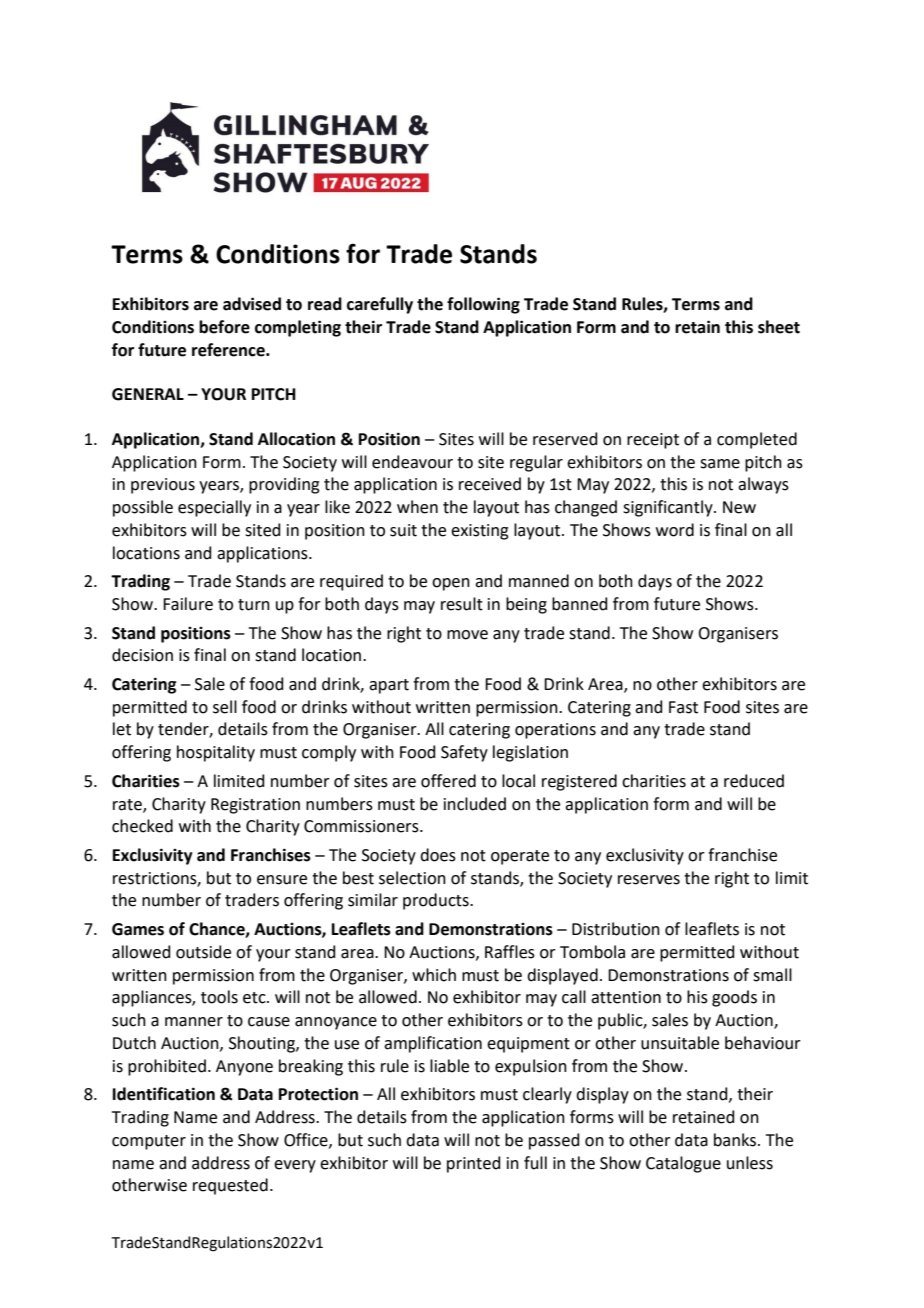 The image size is (924, 1308). Describe the element at coordinates (483, 305) in the screenshot. I see `following` at that location.
